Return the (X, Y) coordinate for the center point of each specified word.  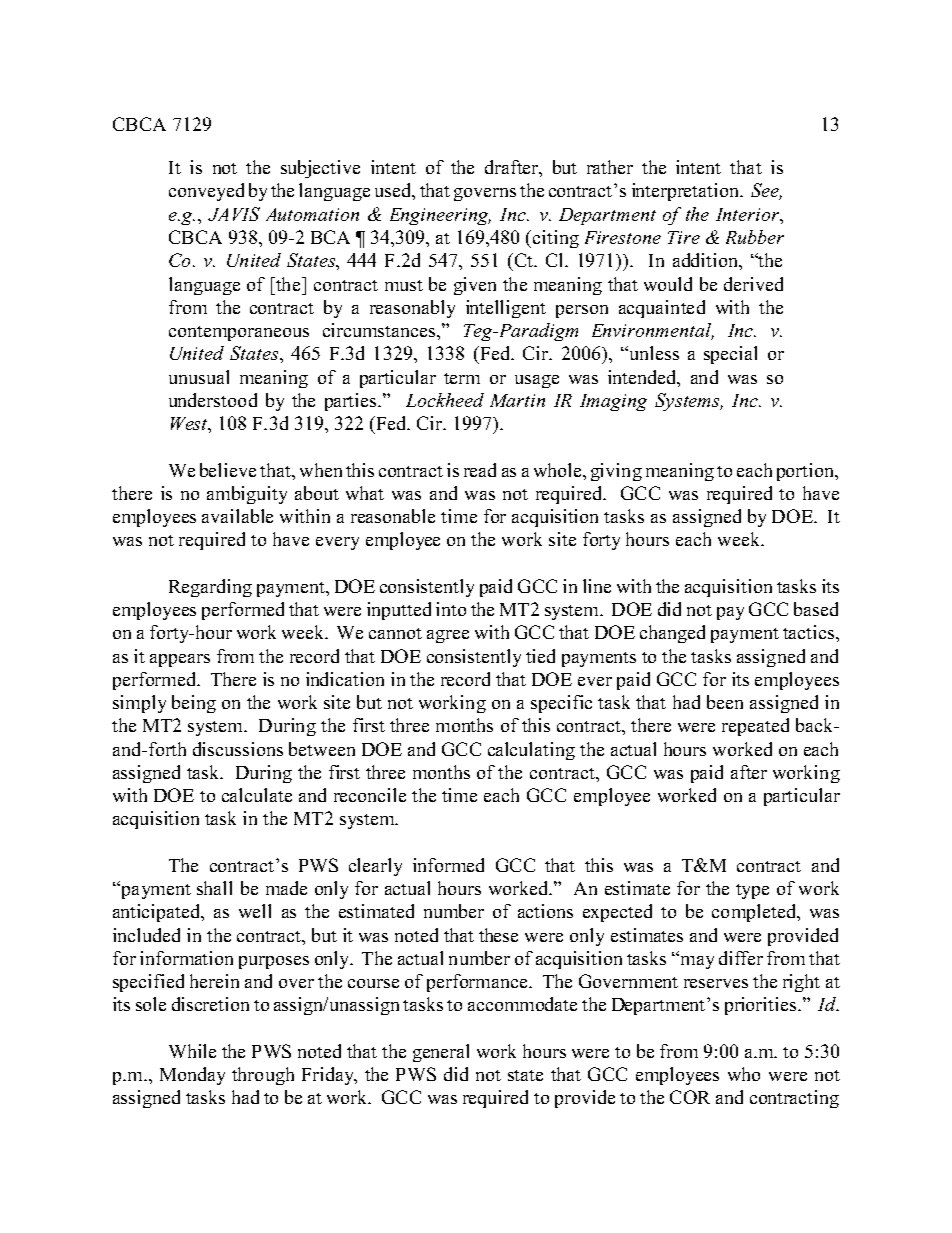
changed (672, 634)
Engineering (440, 216)
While (192, 1051)
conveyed (206, 192)
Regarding (210, 588)
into (451, 609)
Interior (749, 214)
